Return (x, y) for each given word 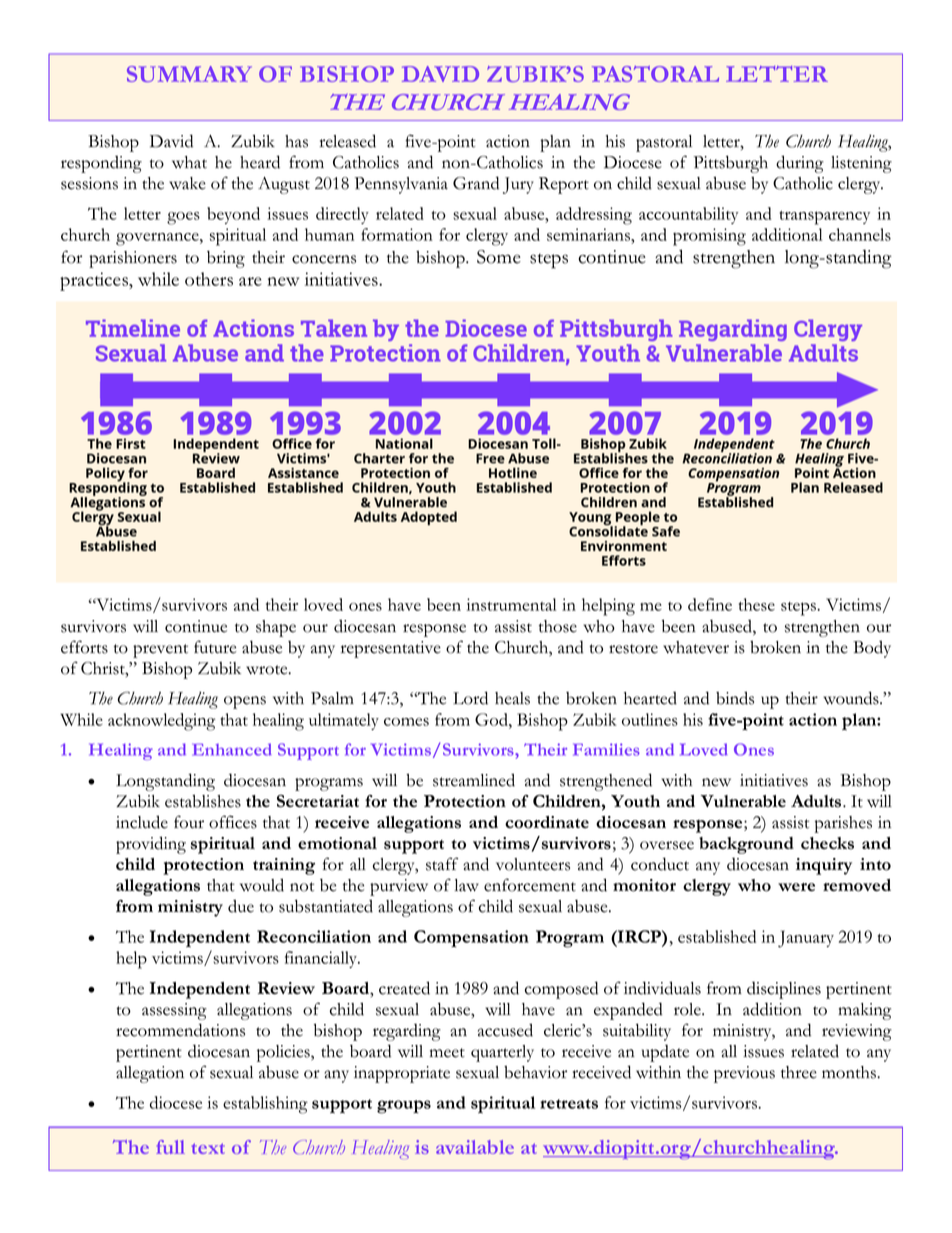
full (170, 1147)
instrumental (511, 604)
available (475, 1147)
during (800, 164)
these (757, 604)
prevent (160, 651)
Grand (476, 183)
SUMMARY (189, 74)
